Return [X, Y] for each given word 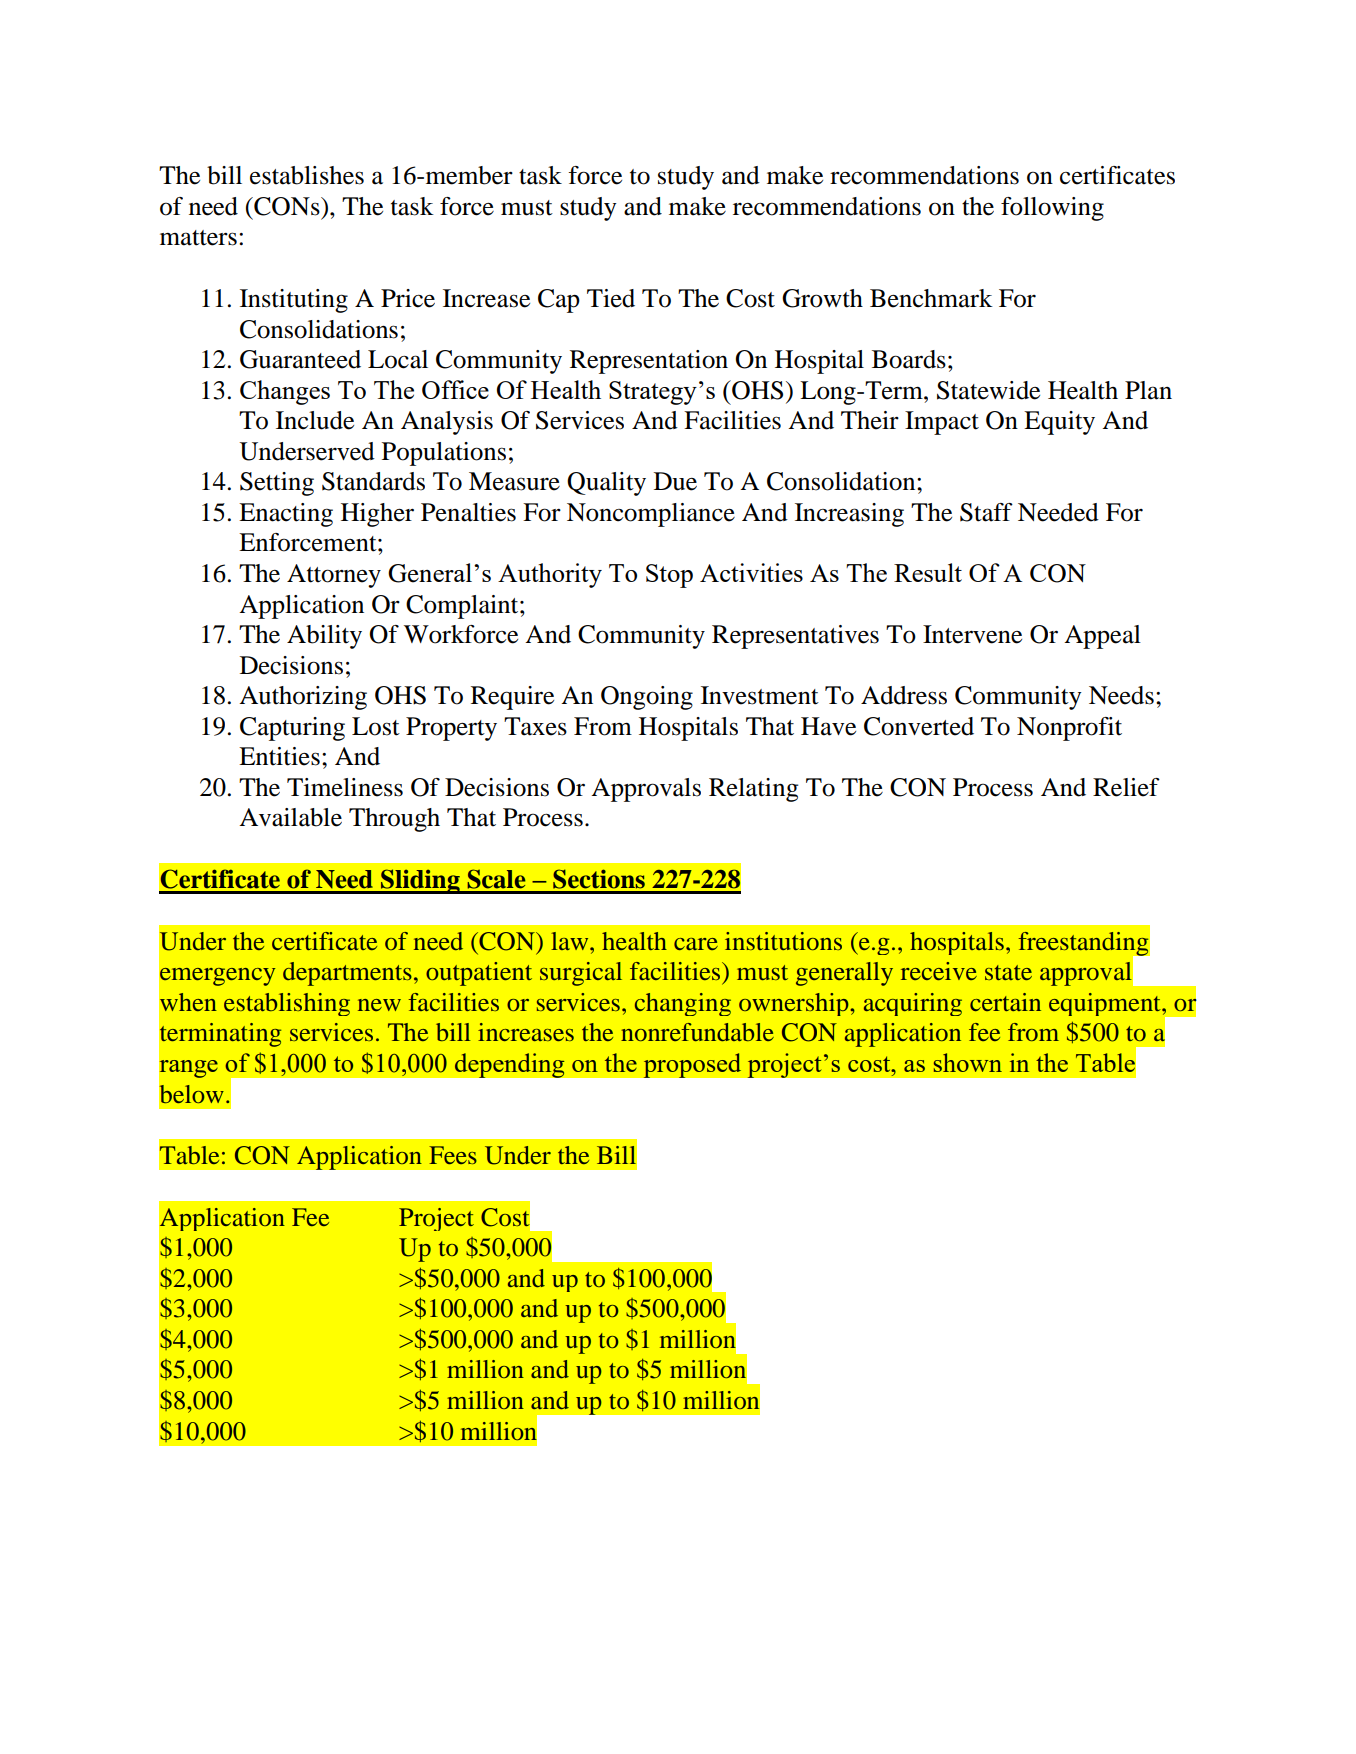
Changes [285, 392]
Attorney [334, 576]
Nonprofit [1069, 729]
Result [928, 572]
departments [347, 974]
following [1052, 209]
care [696, 944]
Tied [611, 298]
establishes [307, 175]
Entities [279, 756]
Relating [753, 790]
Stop [669, 576]
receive [939, 971]
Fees [453, 1155]
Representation [649, 362]
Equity [1059, 423]
